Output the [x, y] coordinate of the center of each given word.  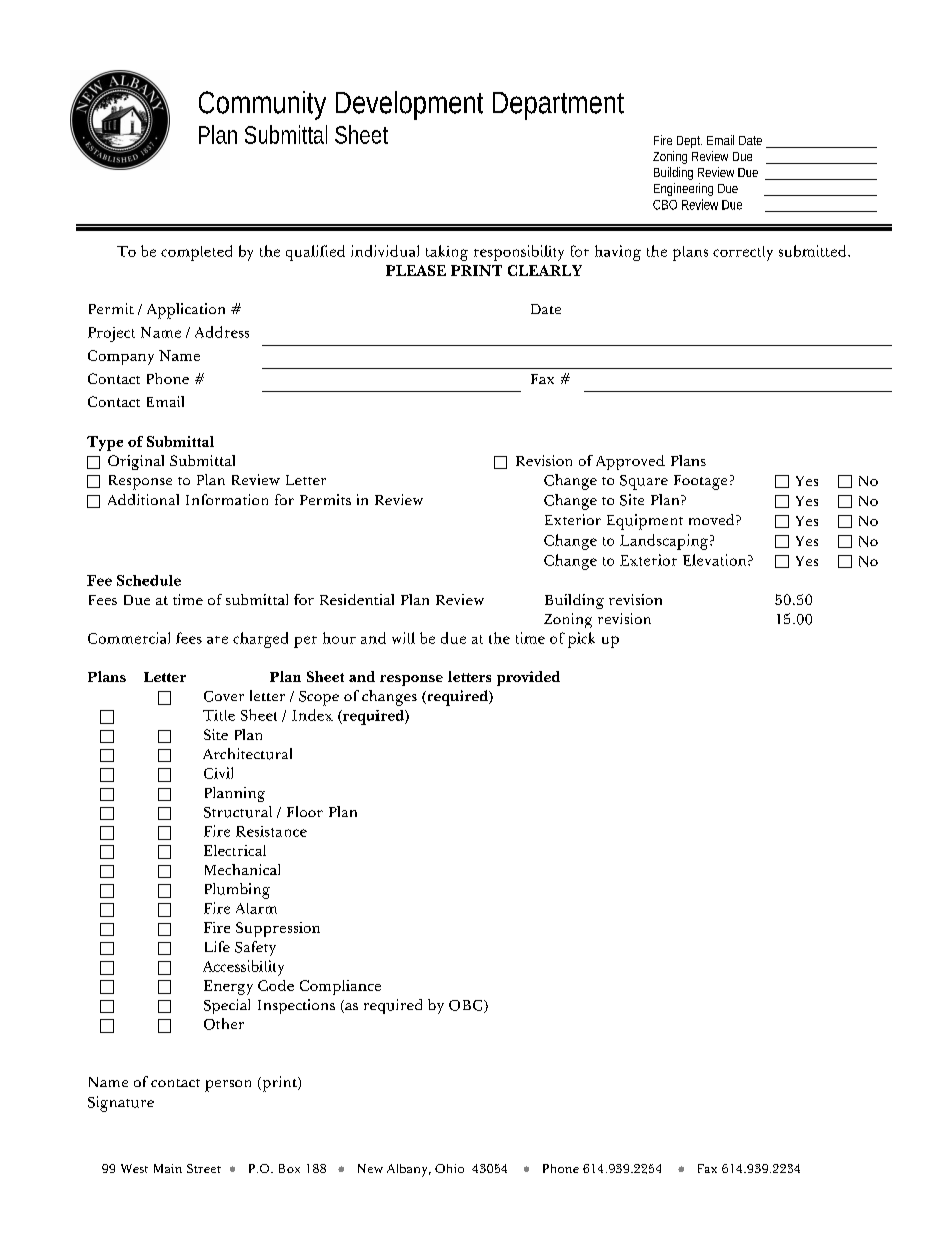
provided [528, 678]
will [403, 638]
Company [121, 357]
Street [204, 1168]
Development [409, 105]
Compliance [340, 987]
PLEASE [416, 270]
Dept [689, 142]
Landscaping [665, 542]
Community [262, 105]
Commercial [129, 638]
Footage [700, 482]
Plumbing [237, 891]
